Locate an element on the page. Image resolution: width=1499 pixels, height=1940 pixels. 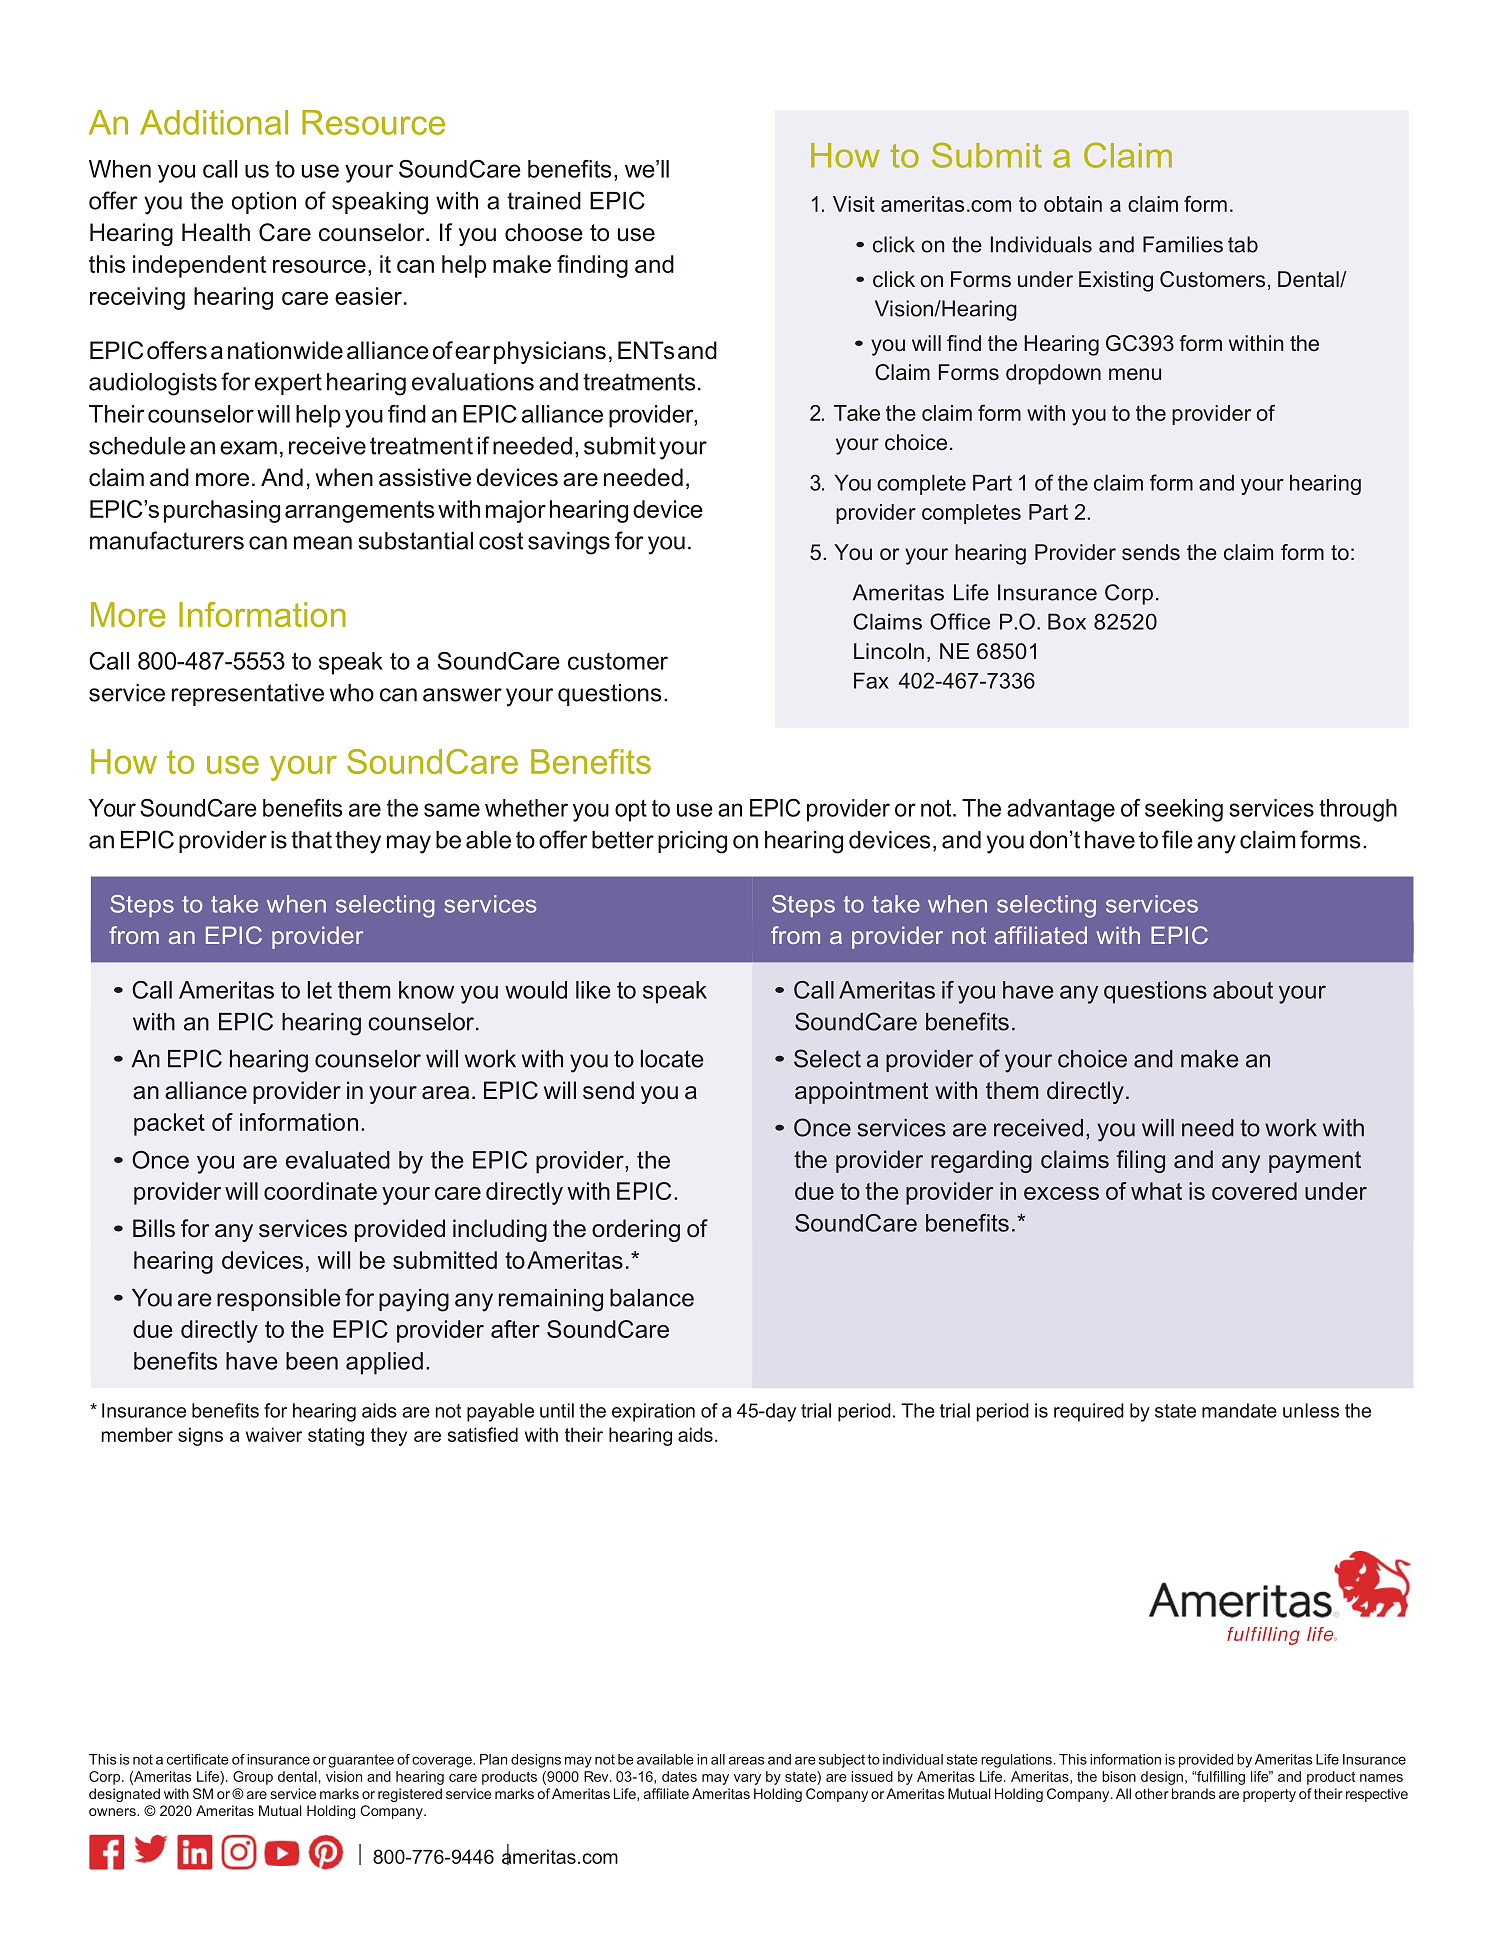
seeking is located at coordinates (1184, 810).
